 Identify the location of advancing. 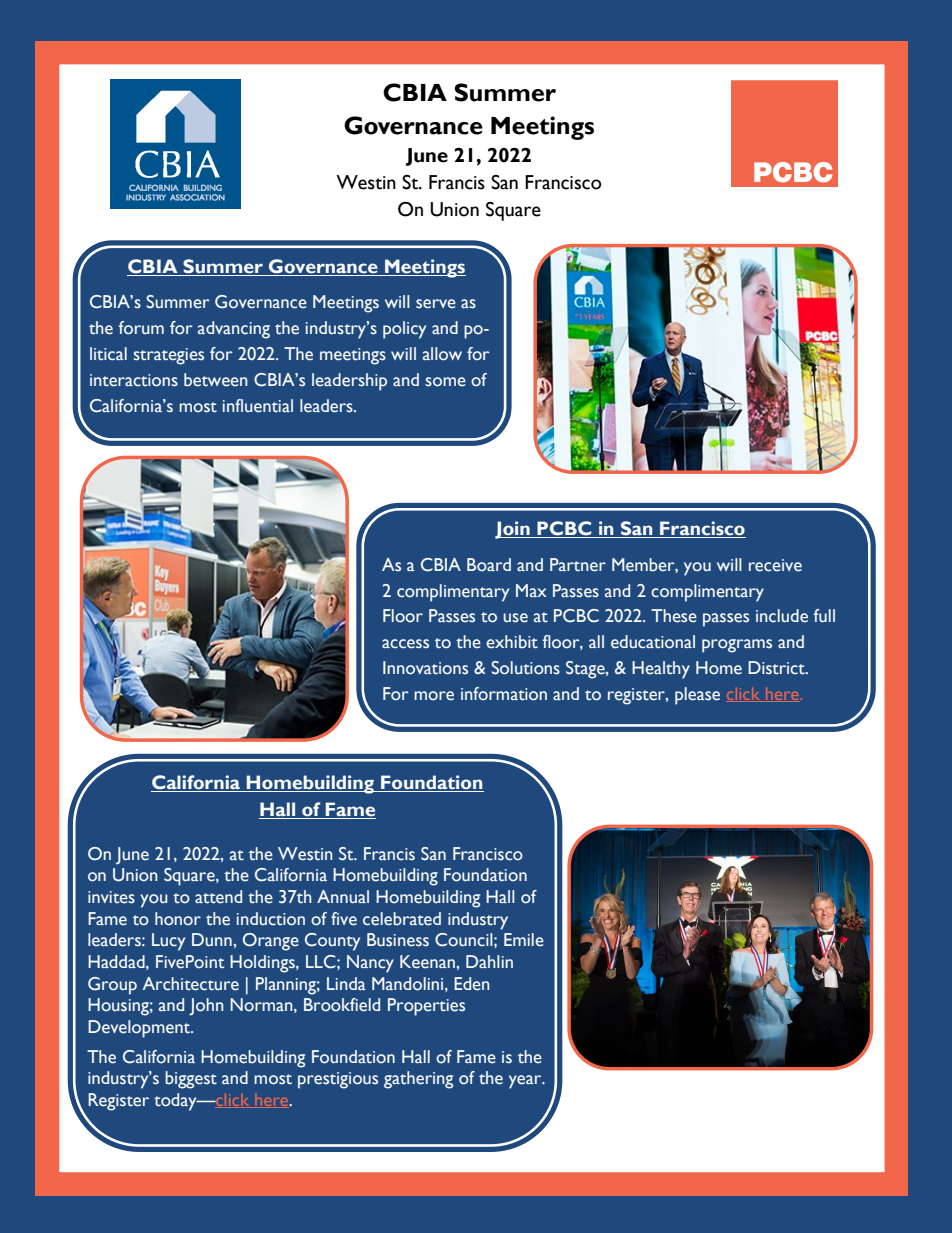
(234, 330).
